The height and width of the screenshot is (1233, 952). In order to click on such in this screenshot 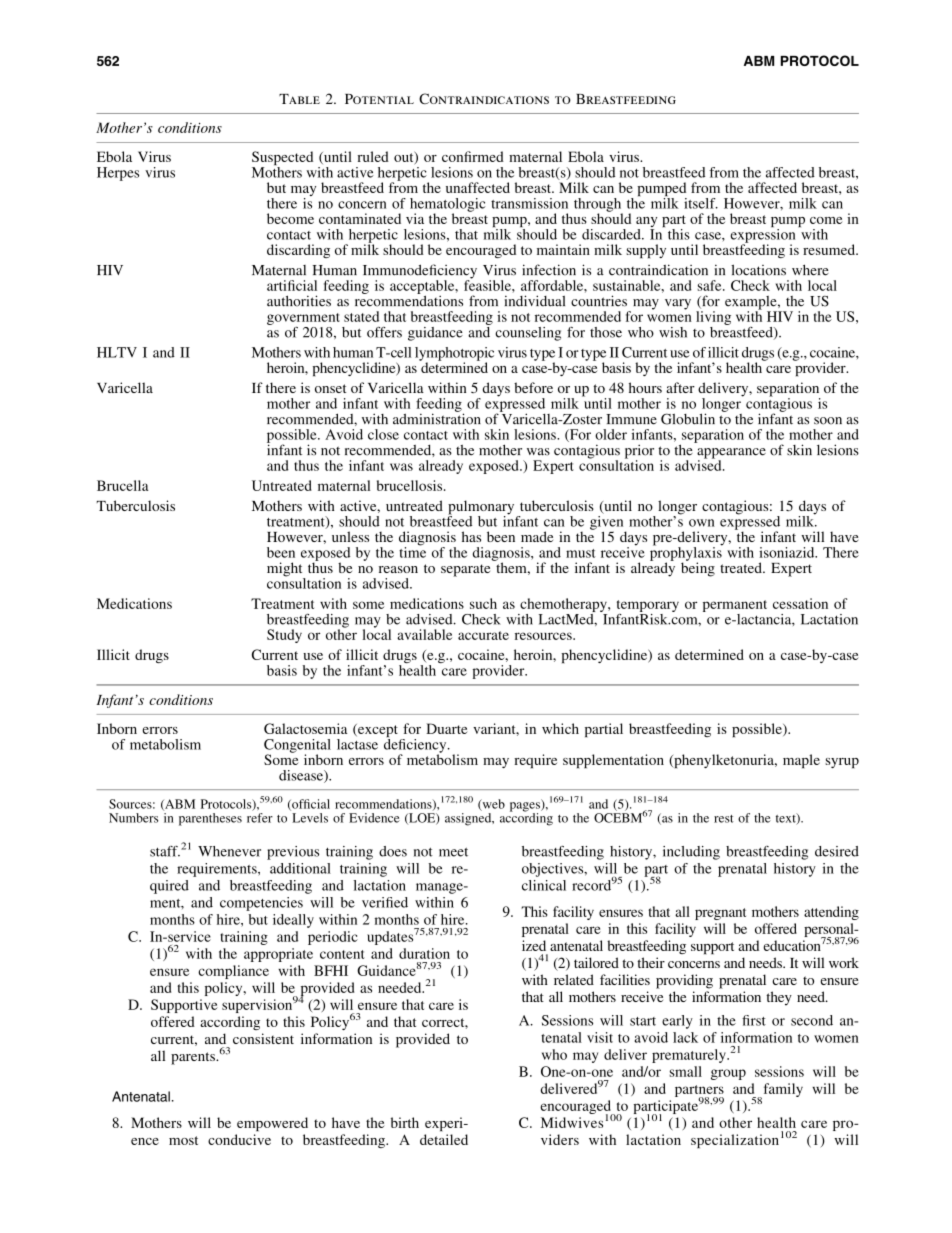, I will do `click(483, 603)`.
